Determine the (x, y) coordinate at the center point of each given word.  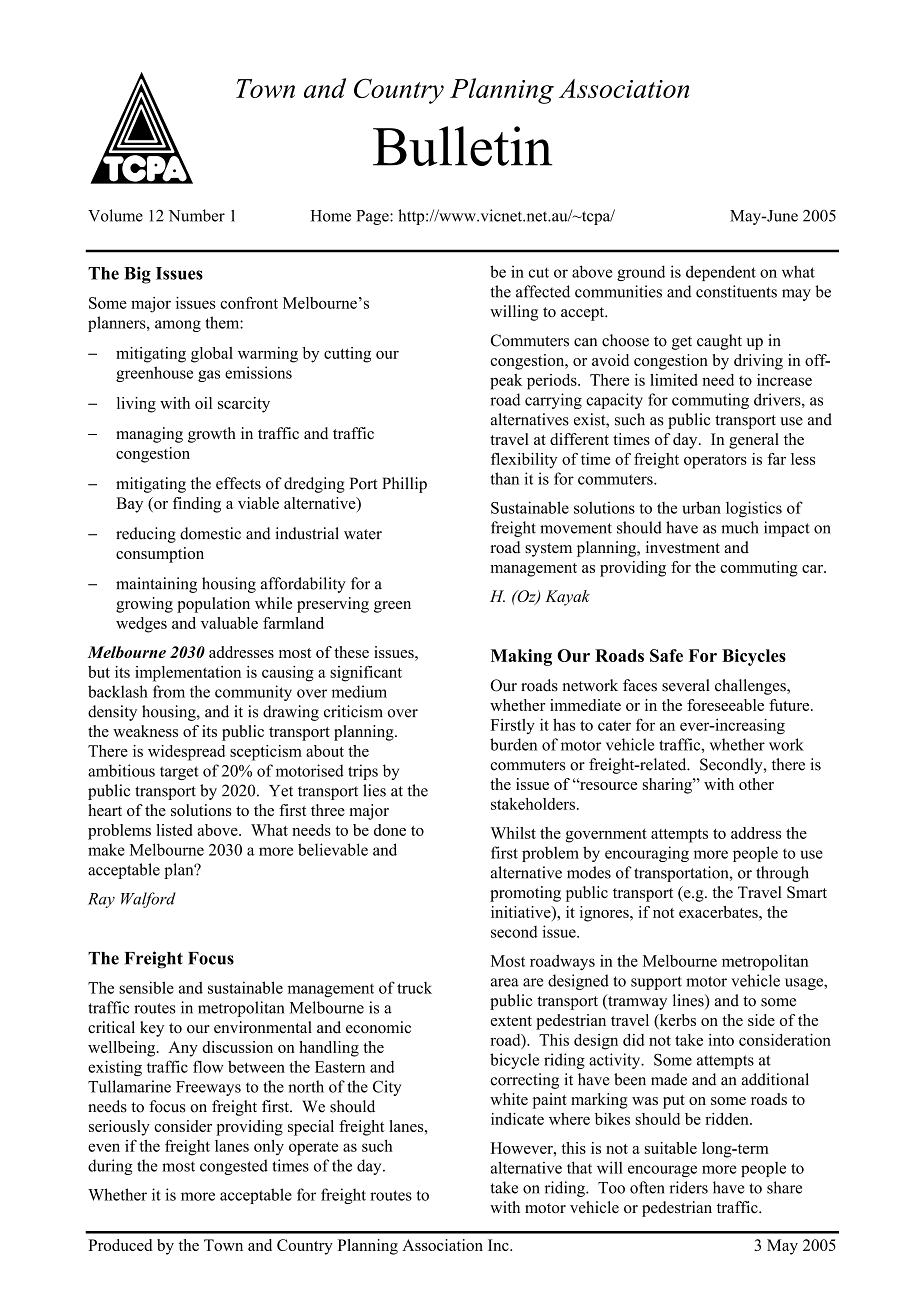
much (740, 527)
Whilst (513, 833)
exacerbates (719, 912)
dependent (721, 273)
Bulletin (462, 146)
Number (196, 215)
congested (234, 1167)
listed (174, 830)
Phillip (404, 485)
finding (197, 505)
